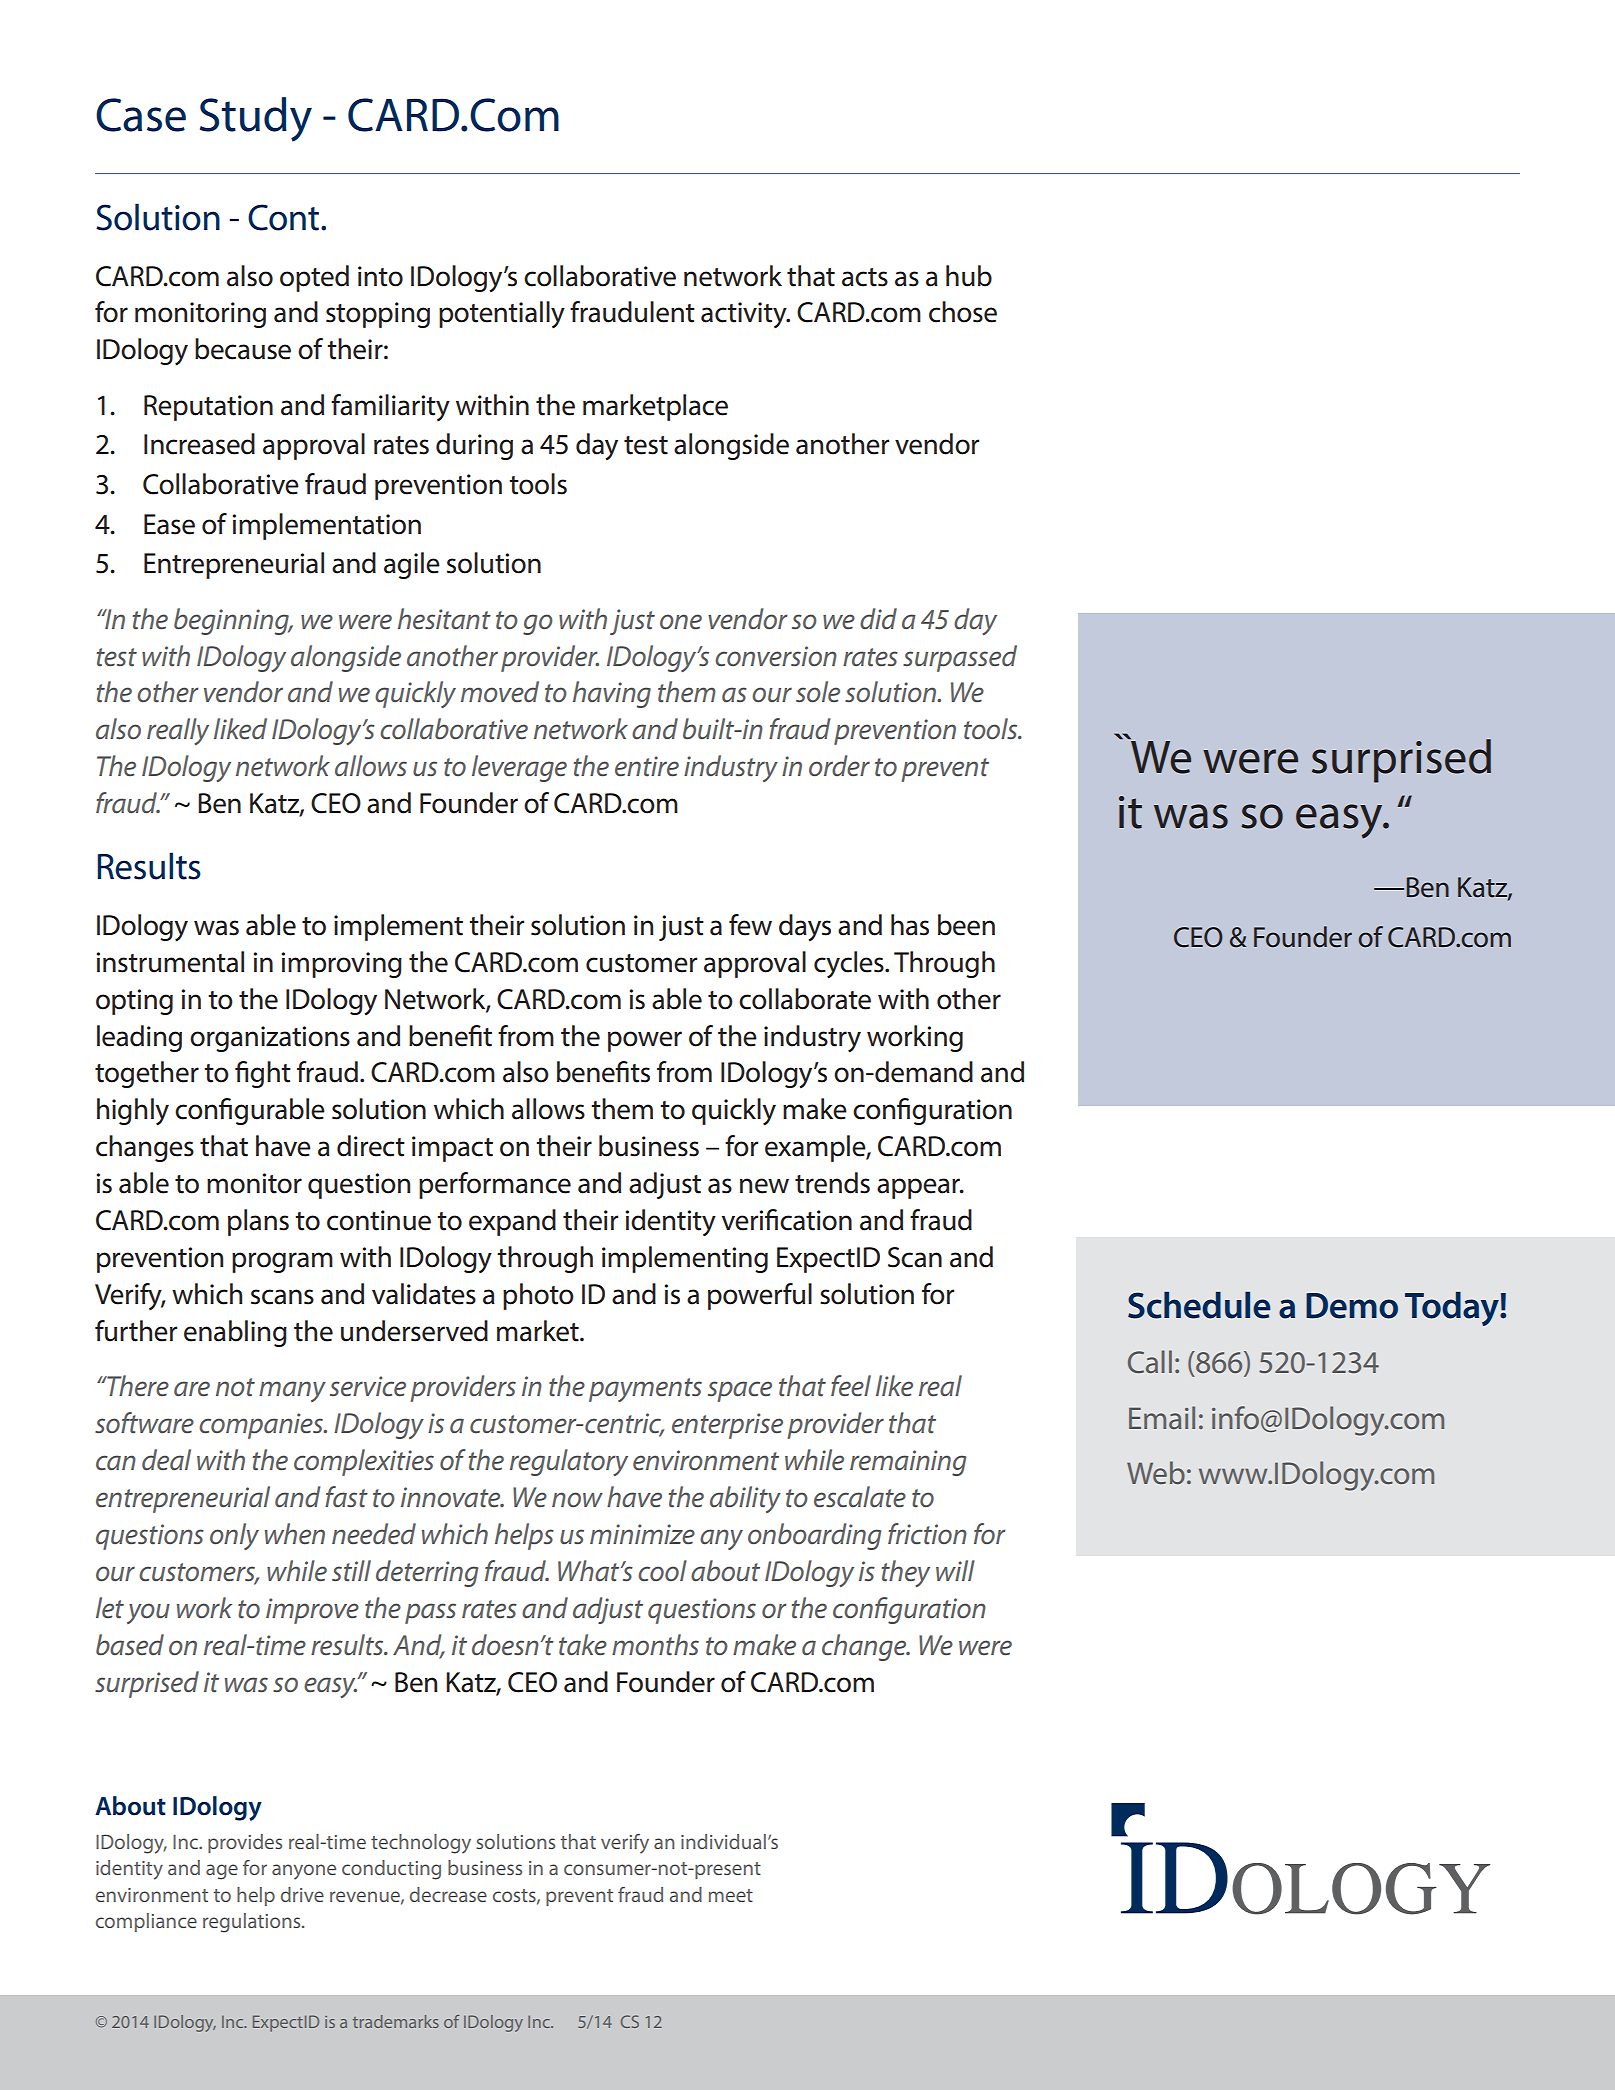  I want to click on ight, so click(263, 1074).
